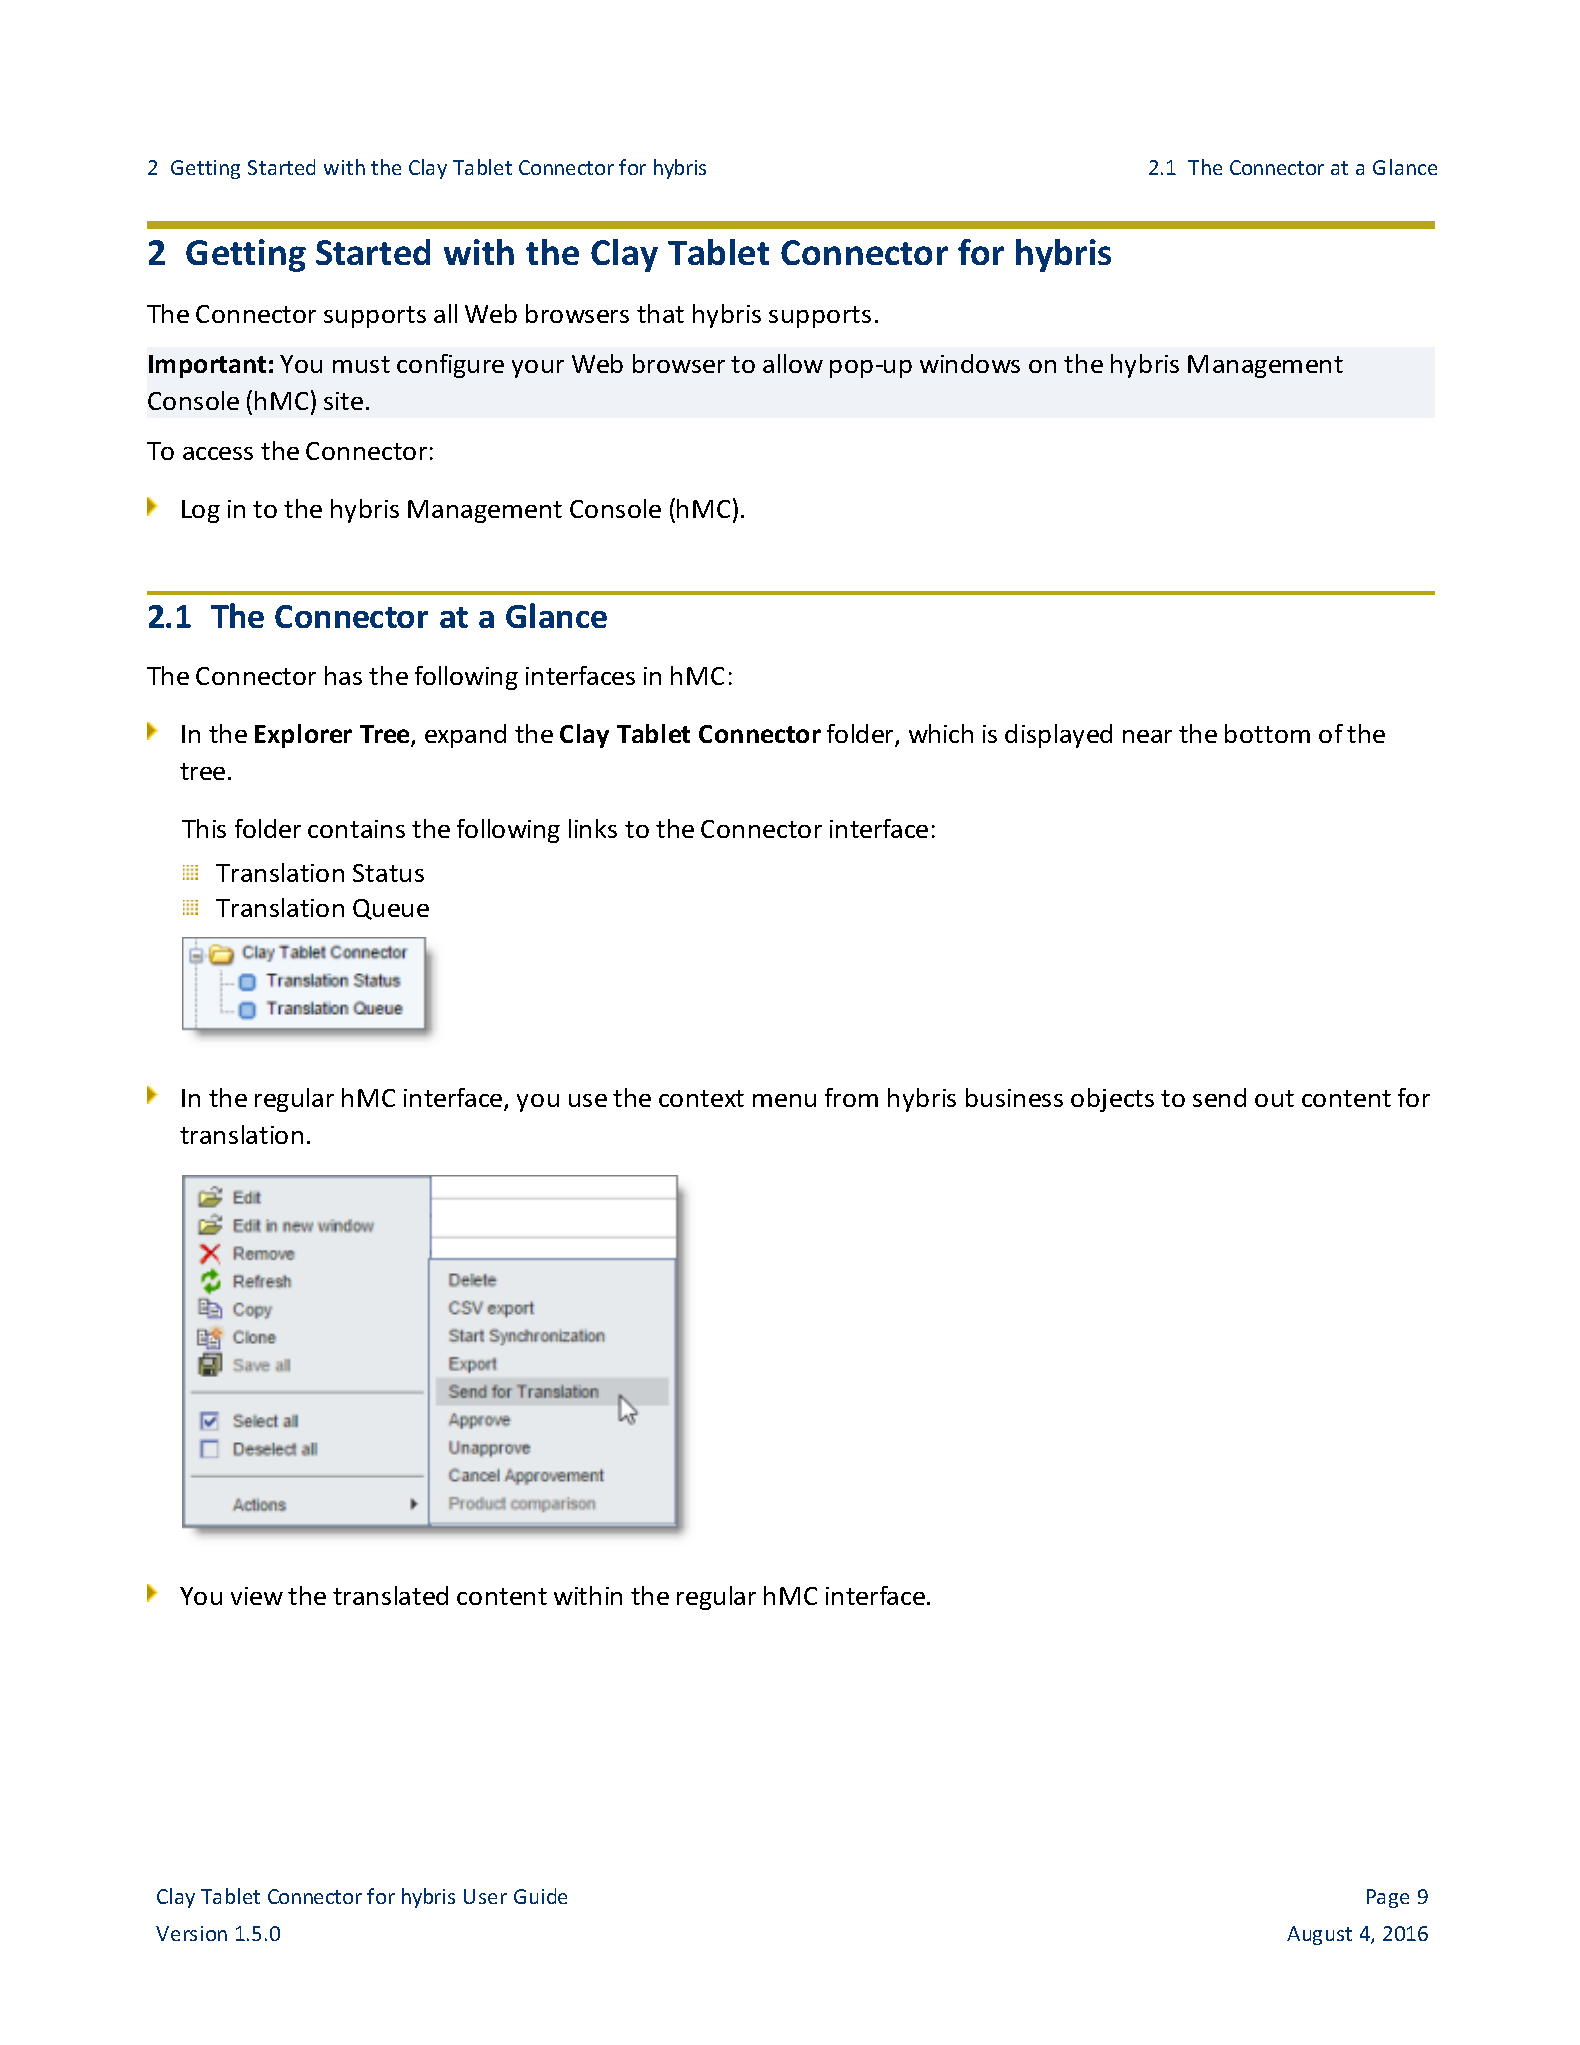 The image size is (1580, 2045). I want to click on send, so click(1219, 1097).
